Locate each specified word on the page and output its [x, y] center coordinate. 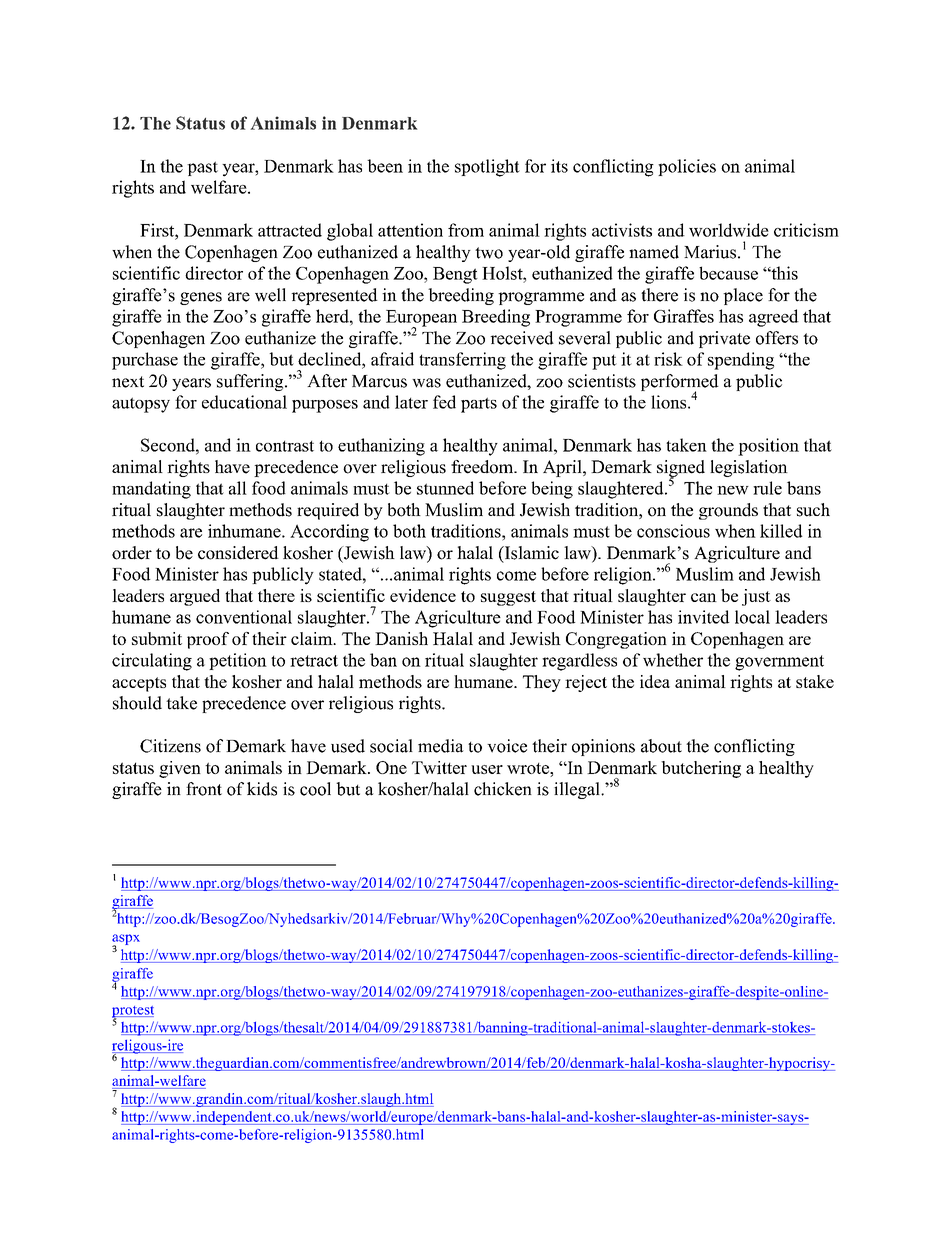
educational [244, 402]
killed [781, 531]
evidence [423, 595]
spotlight [487, 168]
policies [687, 167]
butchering [701, 769]
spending [741, 361]
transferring [462, 361]
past [202, 168]
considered [238, 553]
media [441, 746]
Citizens [170, 746]
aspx [126, 940]
